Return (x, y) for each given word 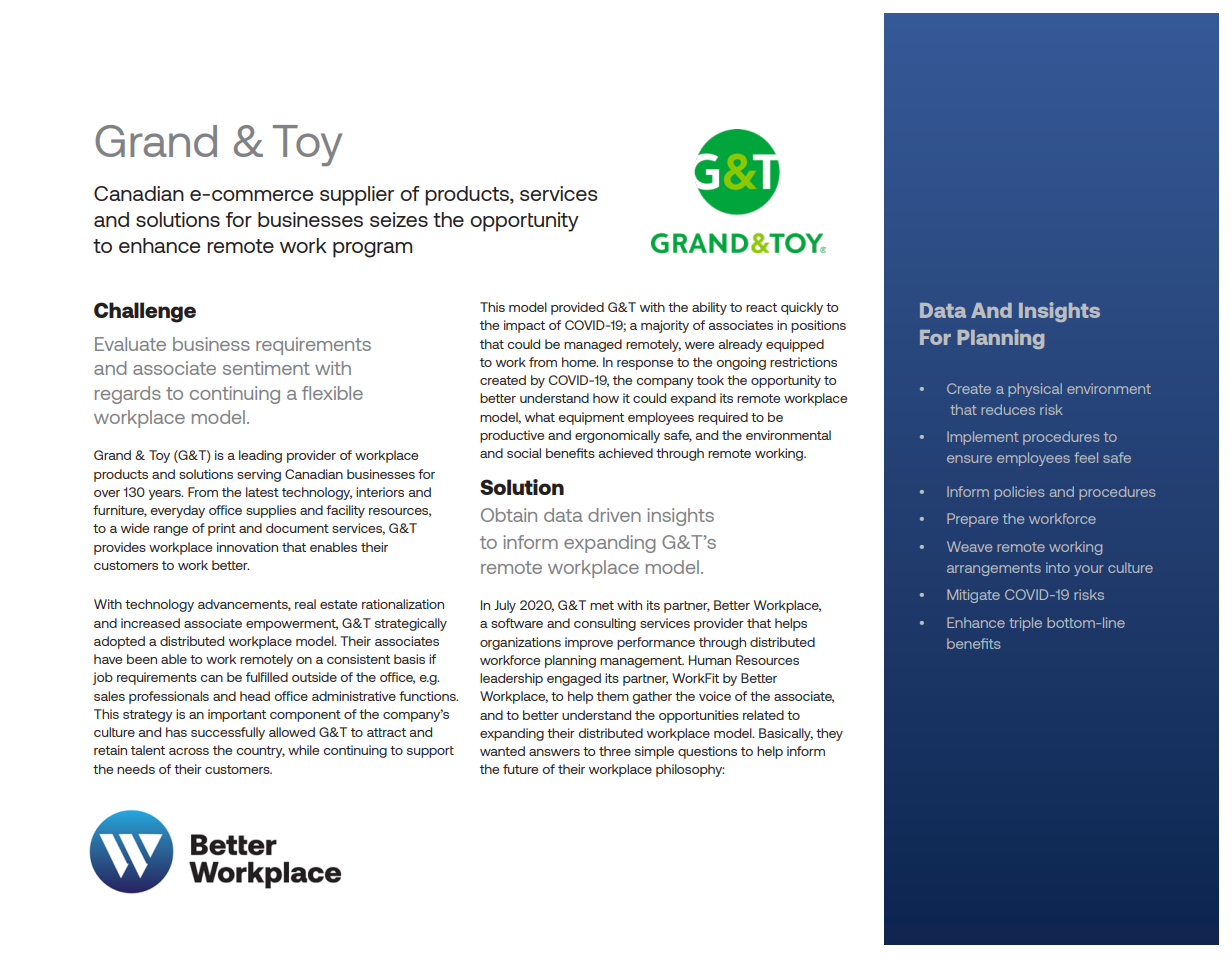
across (189, 751)
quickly (802, 308)
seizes (399, 219)
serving (259, 475)
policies (1019, 493)
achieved (626, 453)
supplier (357, 196)
